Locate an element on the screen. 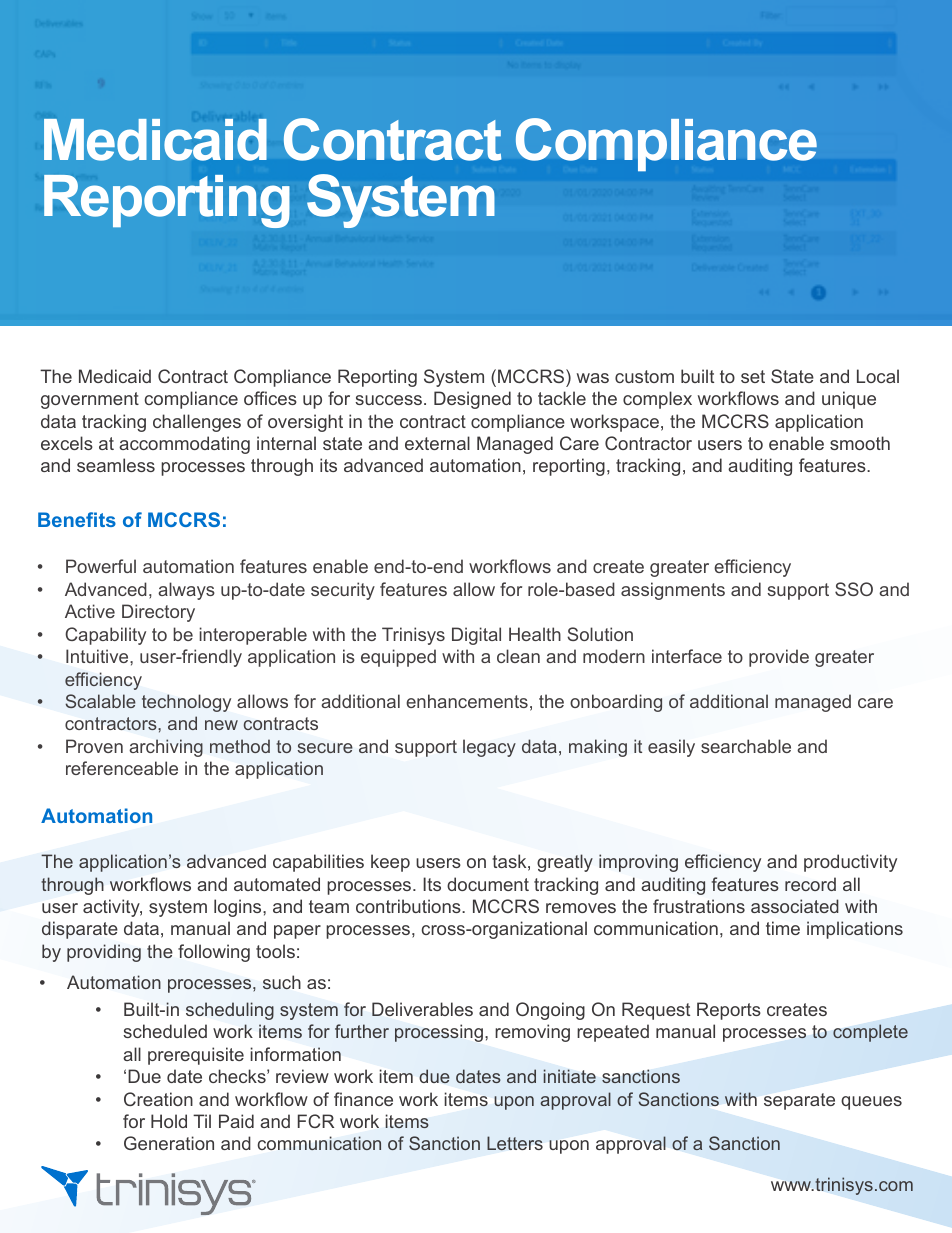 The height and width of the screenshot is (1233, 952). separate is located at coordinates (799, 1101).
